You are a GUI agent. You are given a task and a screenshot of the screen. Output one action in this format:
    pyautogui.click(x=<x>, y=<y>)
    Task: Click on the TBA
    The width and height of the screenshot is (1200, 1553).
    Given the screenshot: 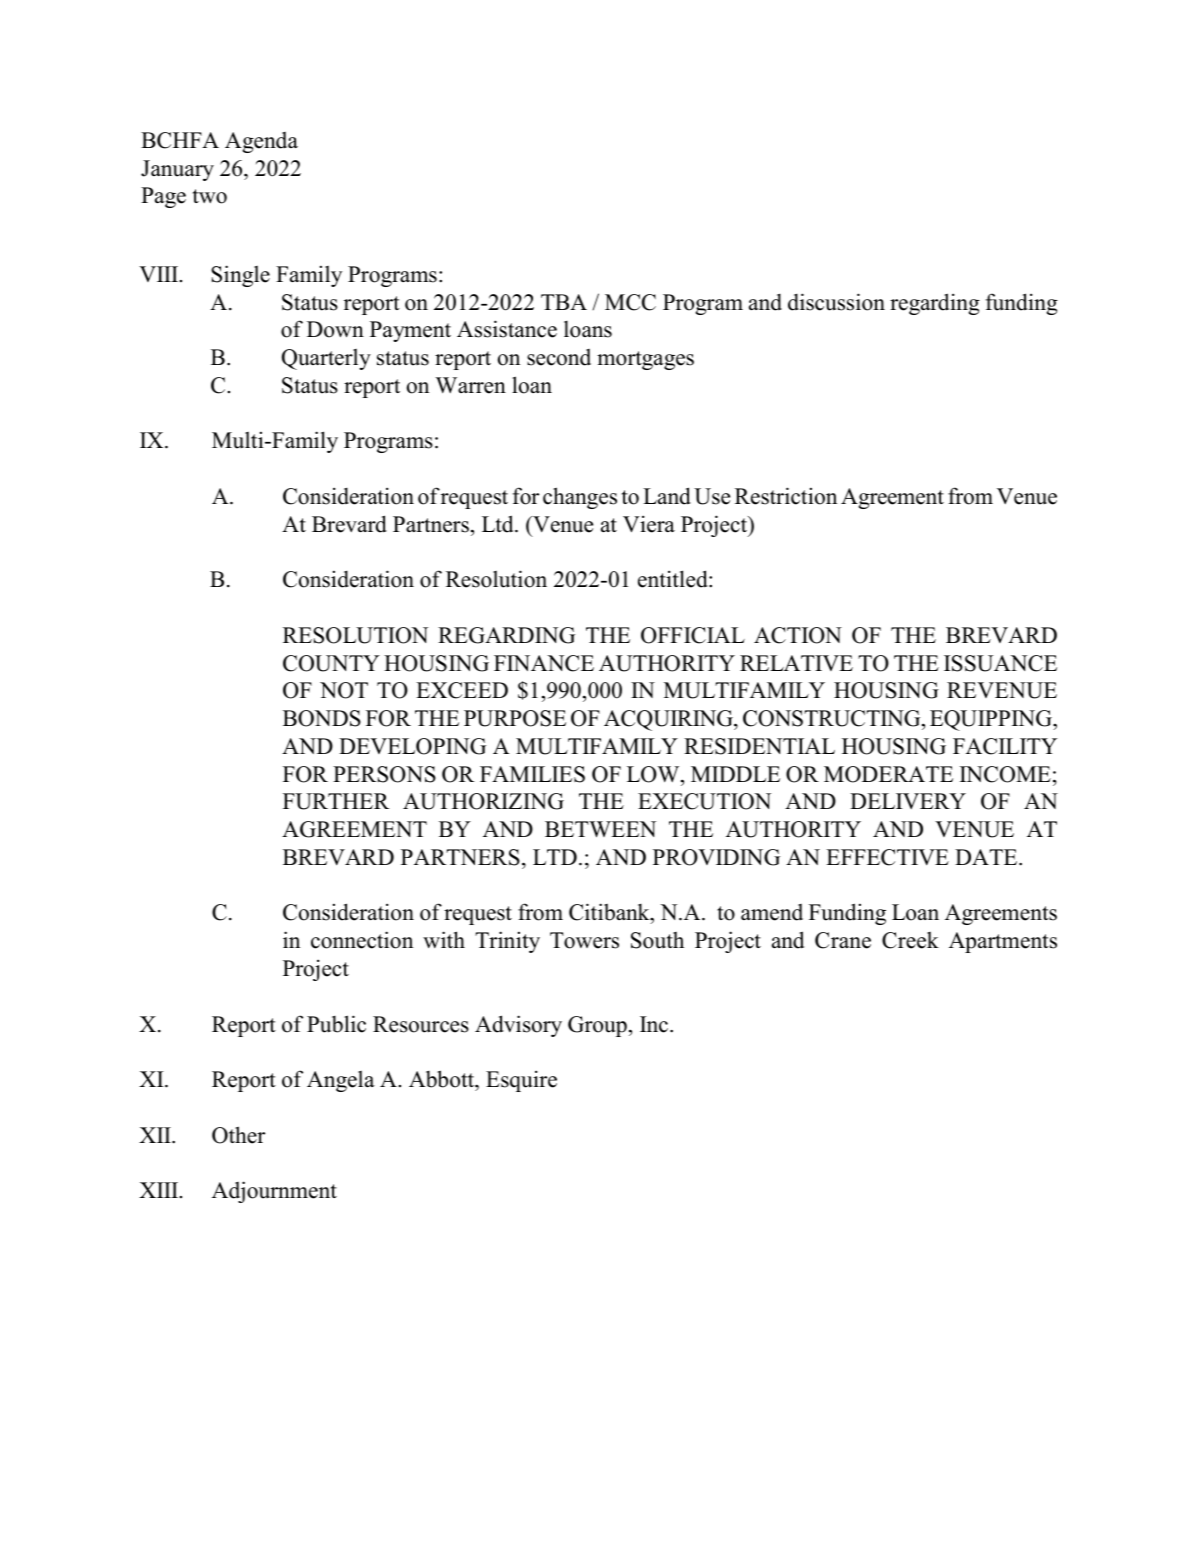 What is the action you would take?
    pyautogui.click(x=564, y=302)
